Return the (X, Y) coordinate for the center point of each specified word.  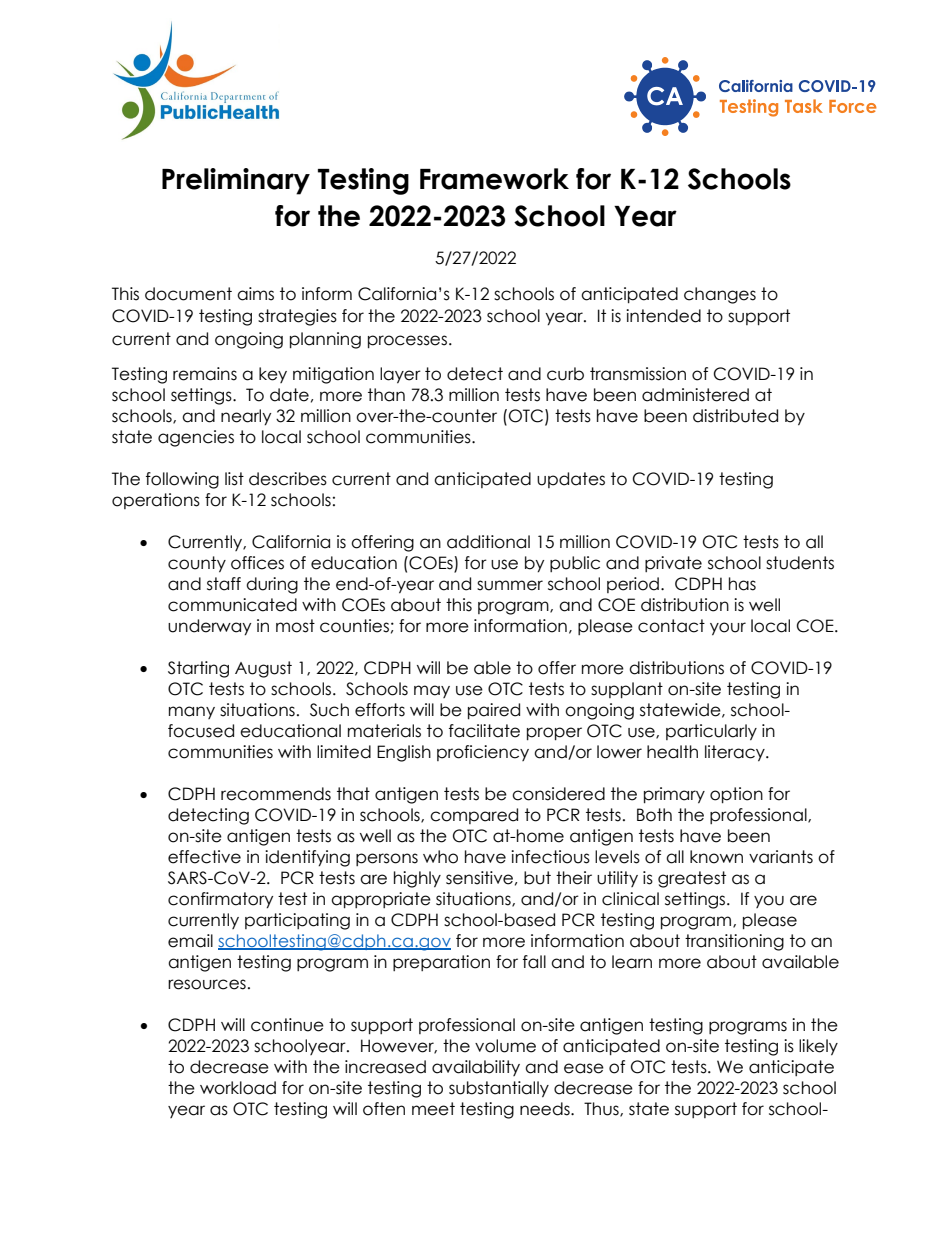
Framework (494, 179)
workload (238, 1088)
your (728, 629)
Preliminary (236, 181)
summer (510, 585)
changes (720, 295)
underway (209, 627)
